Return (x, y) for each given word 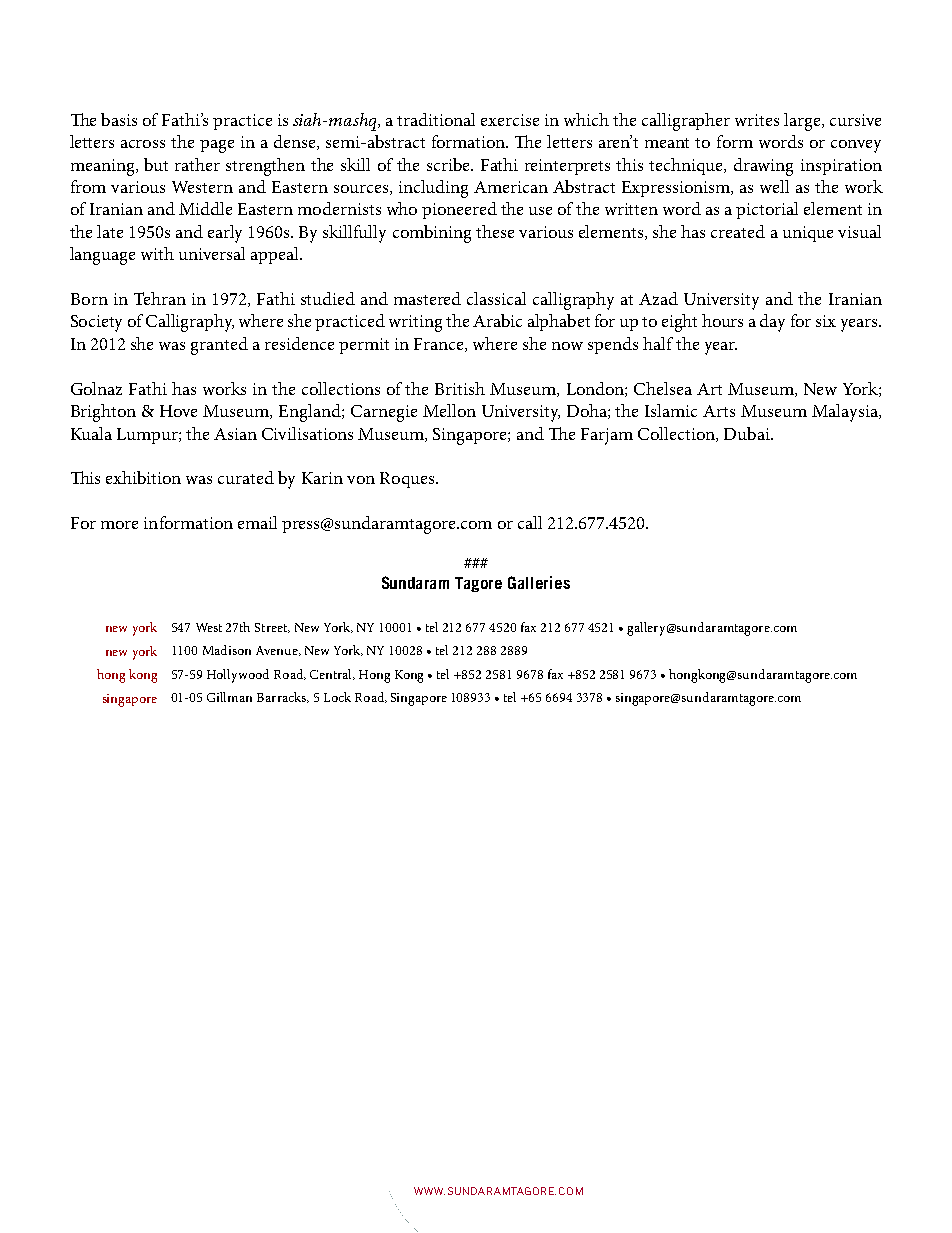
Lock (337, 697)
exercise (510, 120)
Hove (178, 411)
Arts (719, 411)
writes (757, 120)
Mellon (449, 410)
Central (332, 674)
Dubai (748, 433)
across (143, 144)
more (119, 525)
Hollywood (238, 676)
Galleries (539, 582)
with (157, 253)
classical (496, 298)
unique (808, 234)
